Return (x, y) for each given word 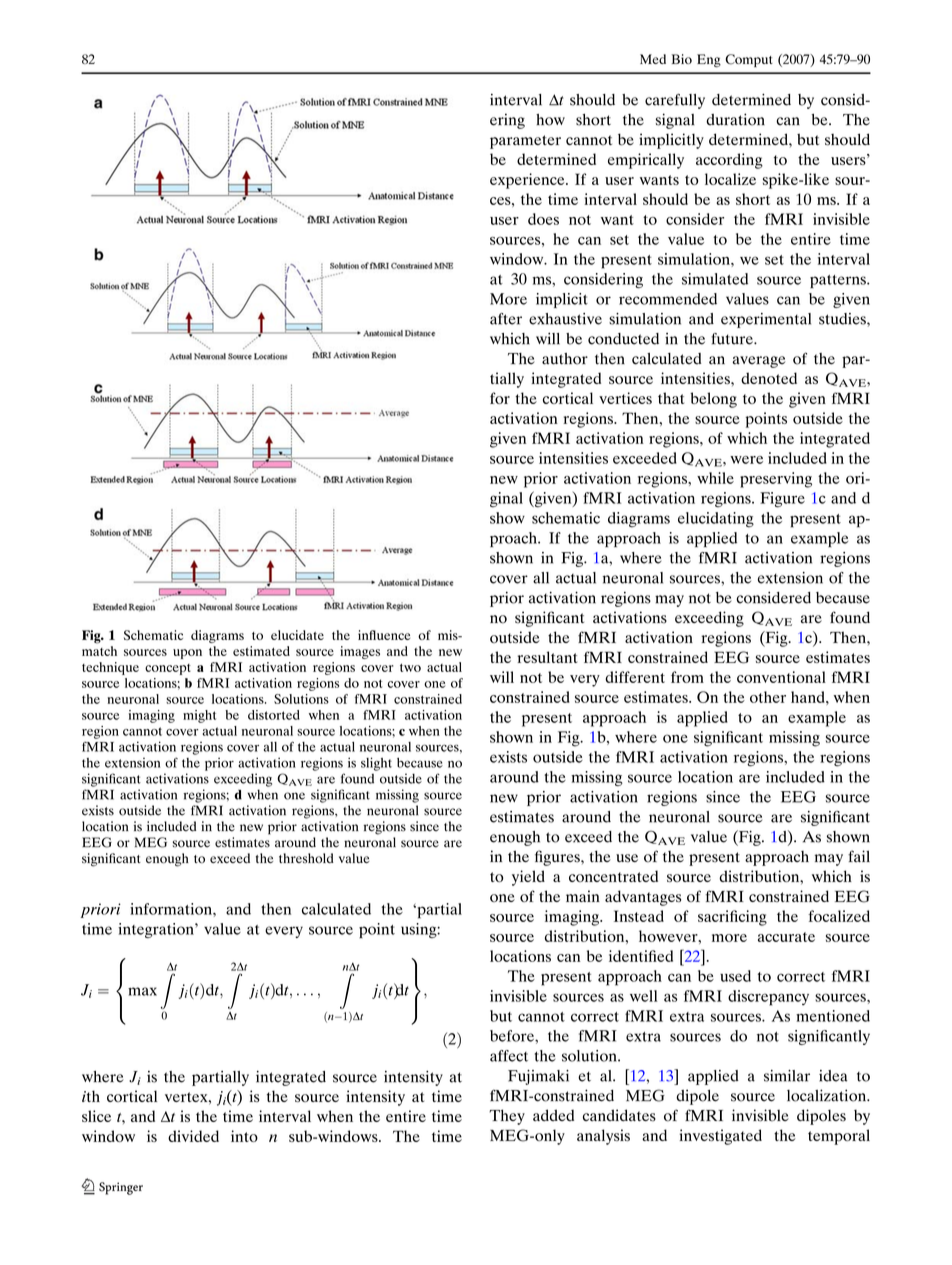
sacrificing (732, 918)
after (506, 319)
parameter (525, 142)
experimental (766, 320)
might (199, 716)
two (410, 667)
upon (187, 654)
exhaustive (565, 319)
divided (193, 1136)
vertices (625, 398)
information (172, 909)
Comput (749, 60)
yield (528, 878)
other (768, 697)
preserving (776, 480)
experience (528, 181)
